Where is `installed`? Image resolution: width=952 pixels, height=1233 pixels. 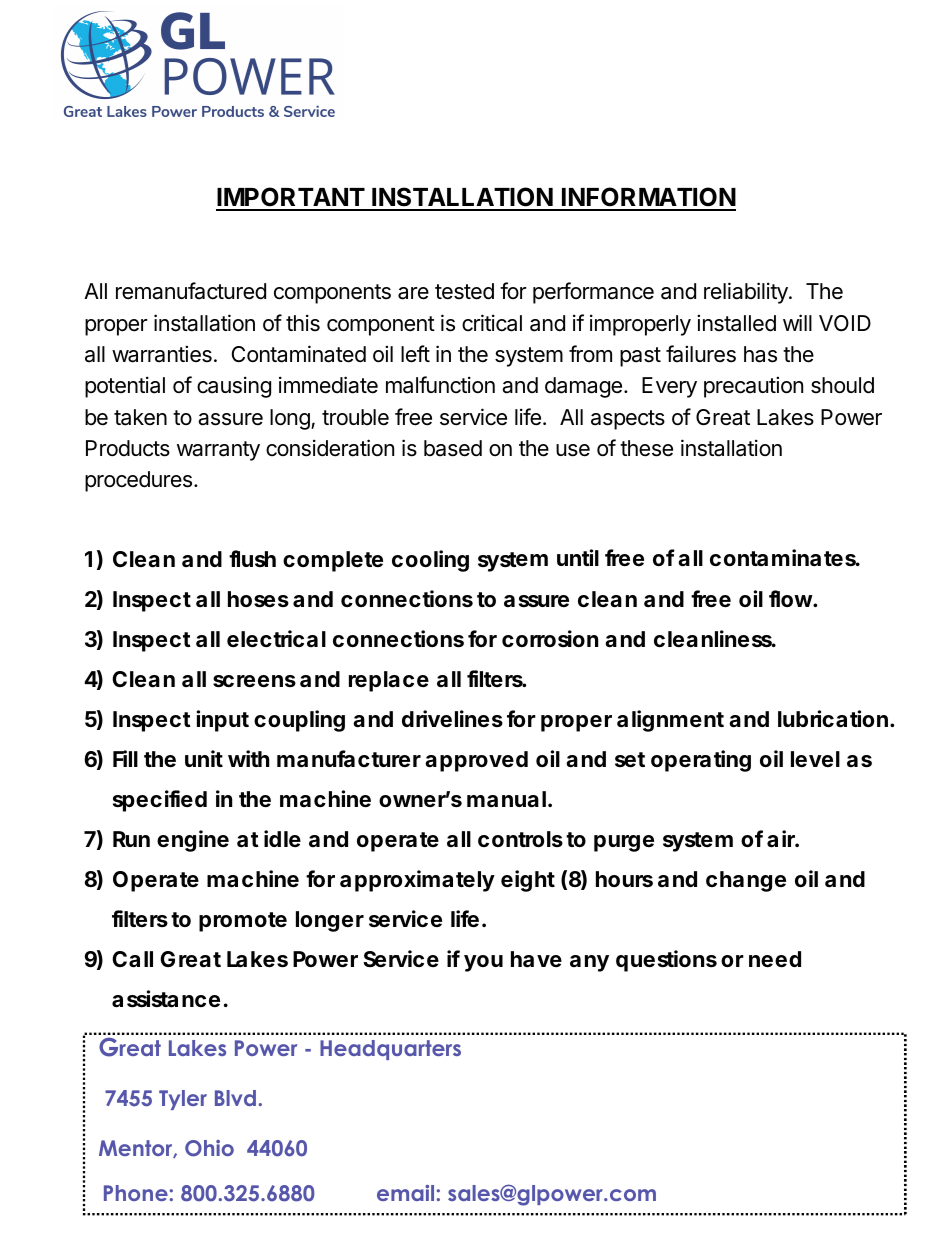 installed is located at coordinates (736, 323).
